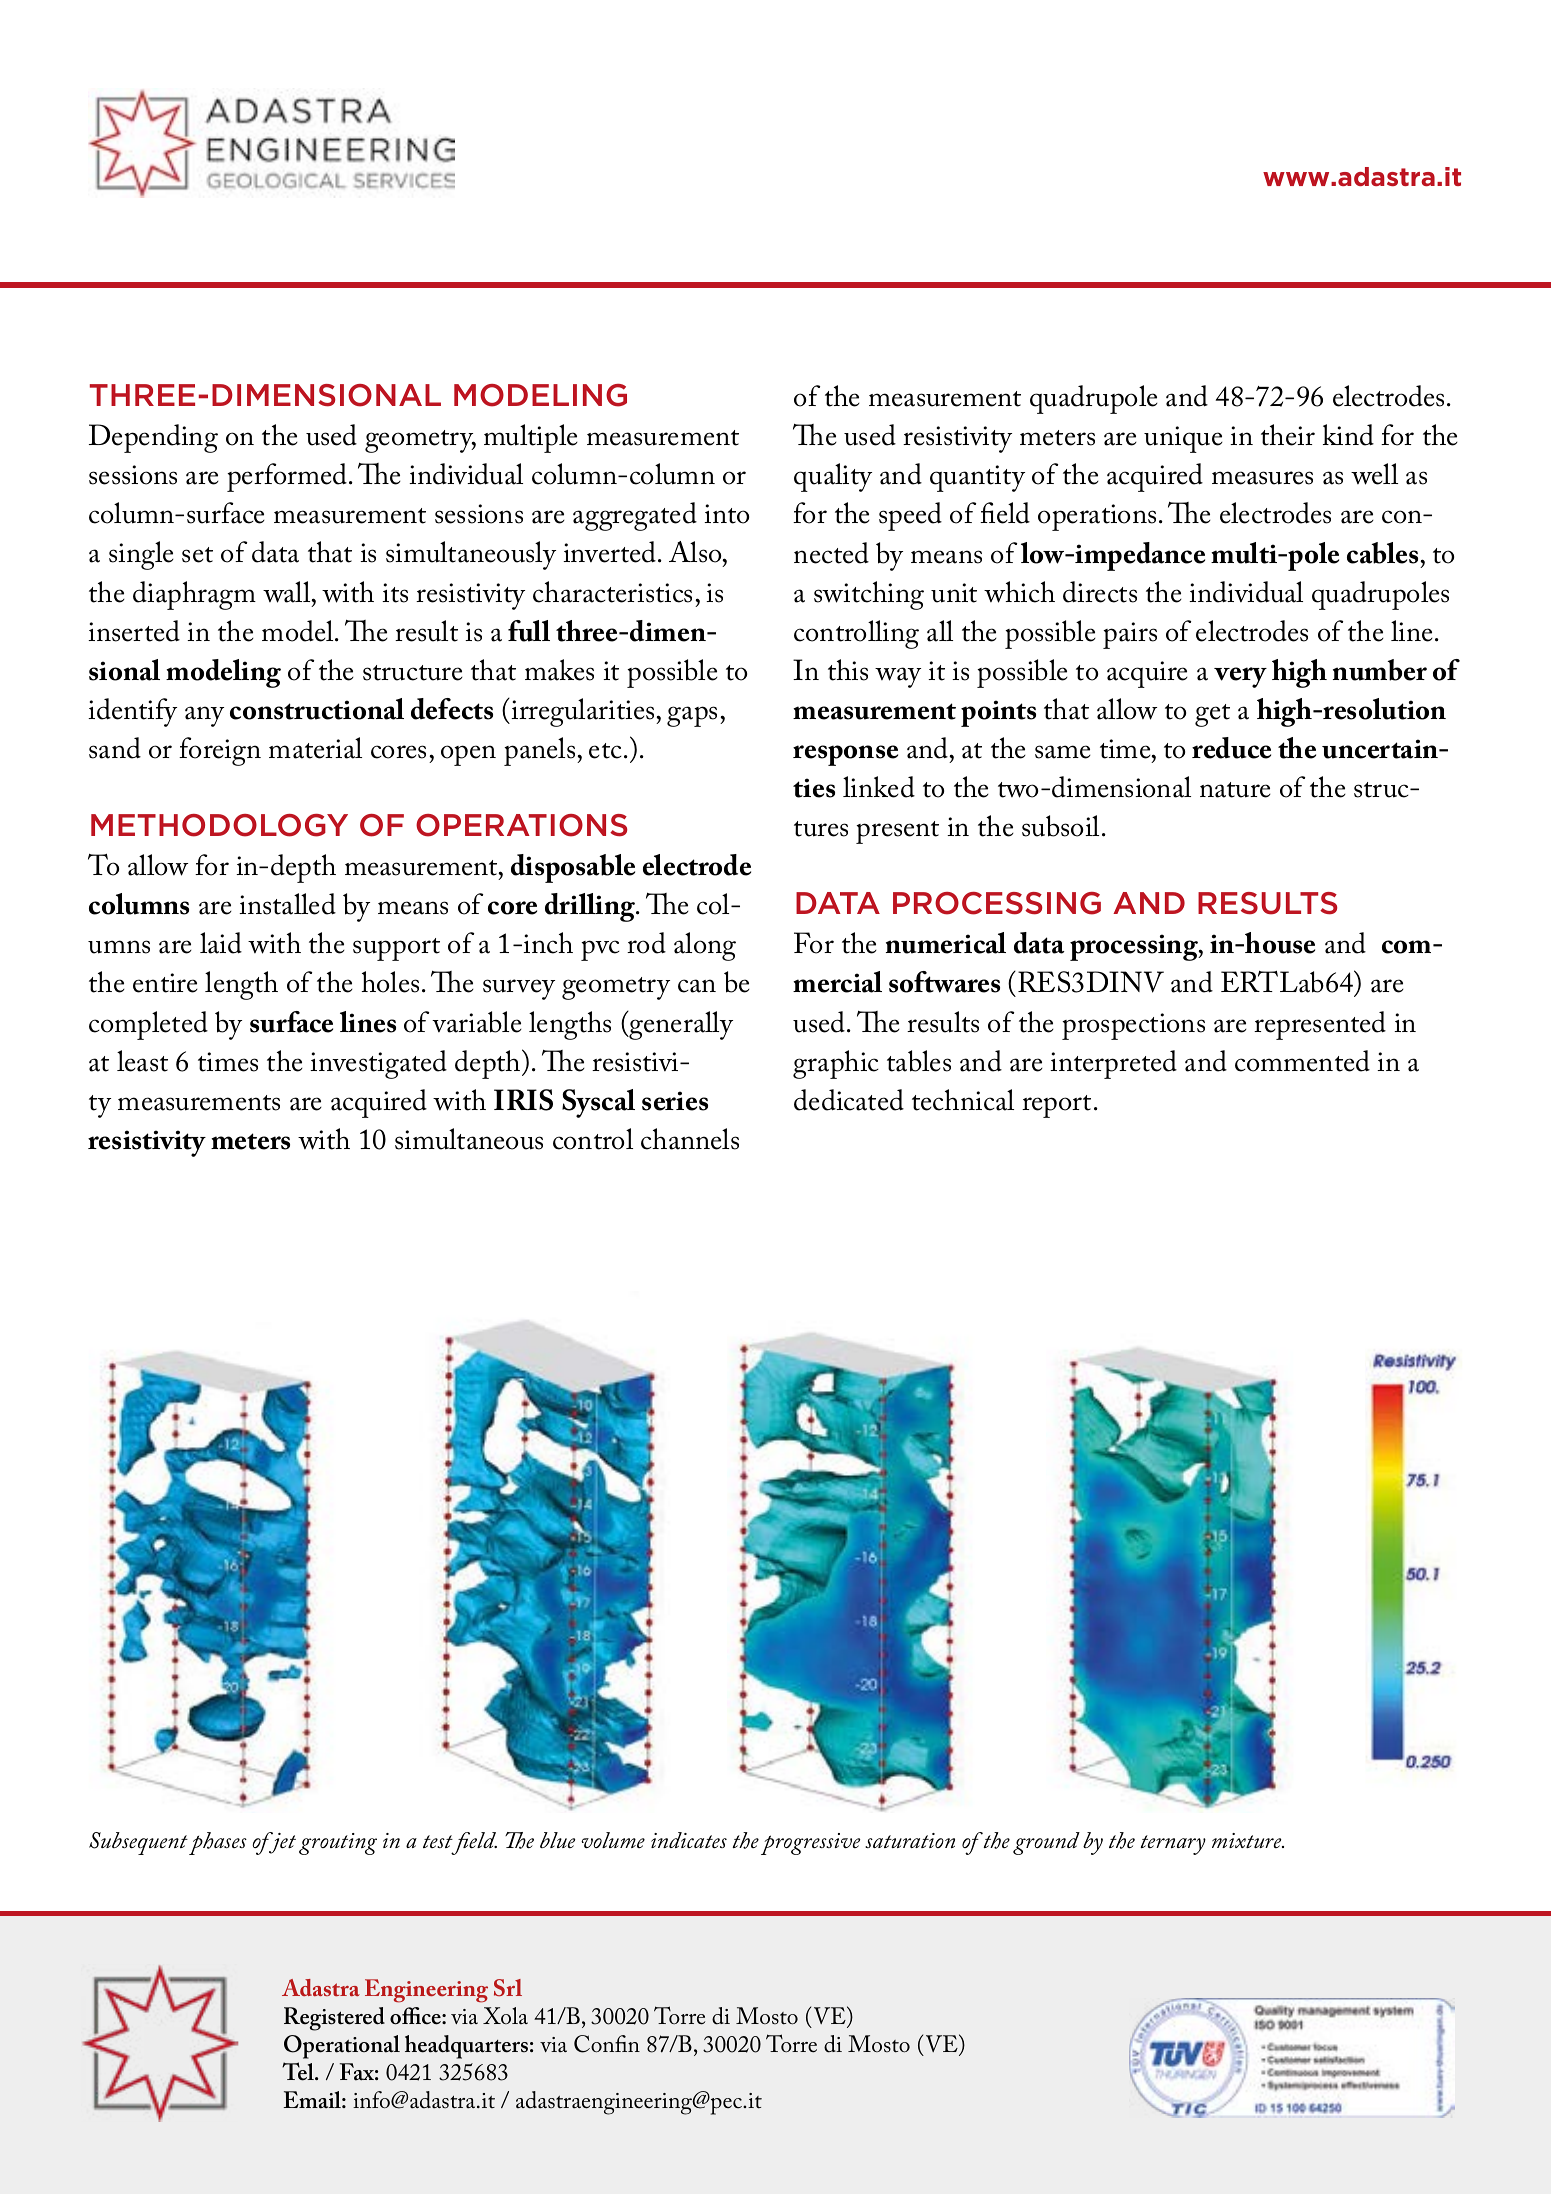 This document has width=1551, height=2194. What do you see at coordinates (508, 1988) in the document?
I see `Srl` at bounding box center [508, 1988].
